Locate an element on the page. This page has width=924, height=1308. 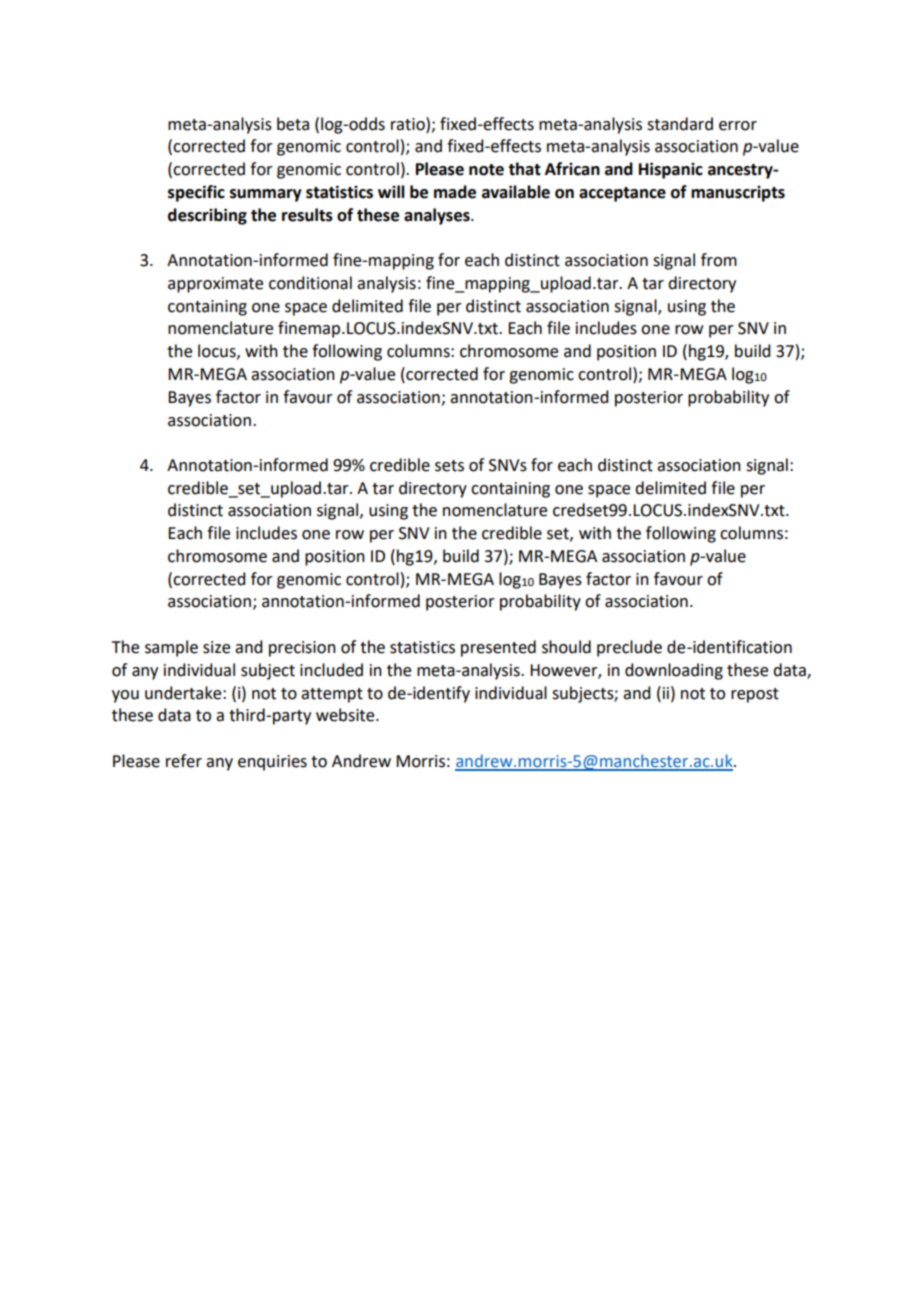
acceptance is located at coordinates (622, 194).
